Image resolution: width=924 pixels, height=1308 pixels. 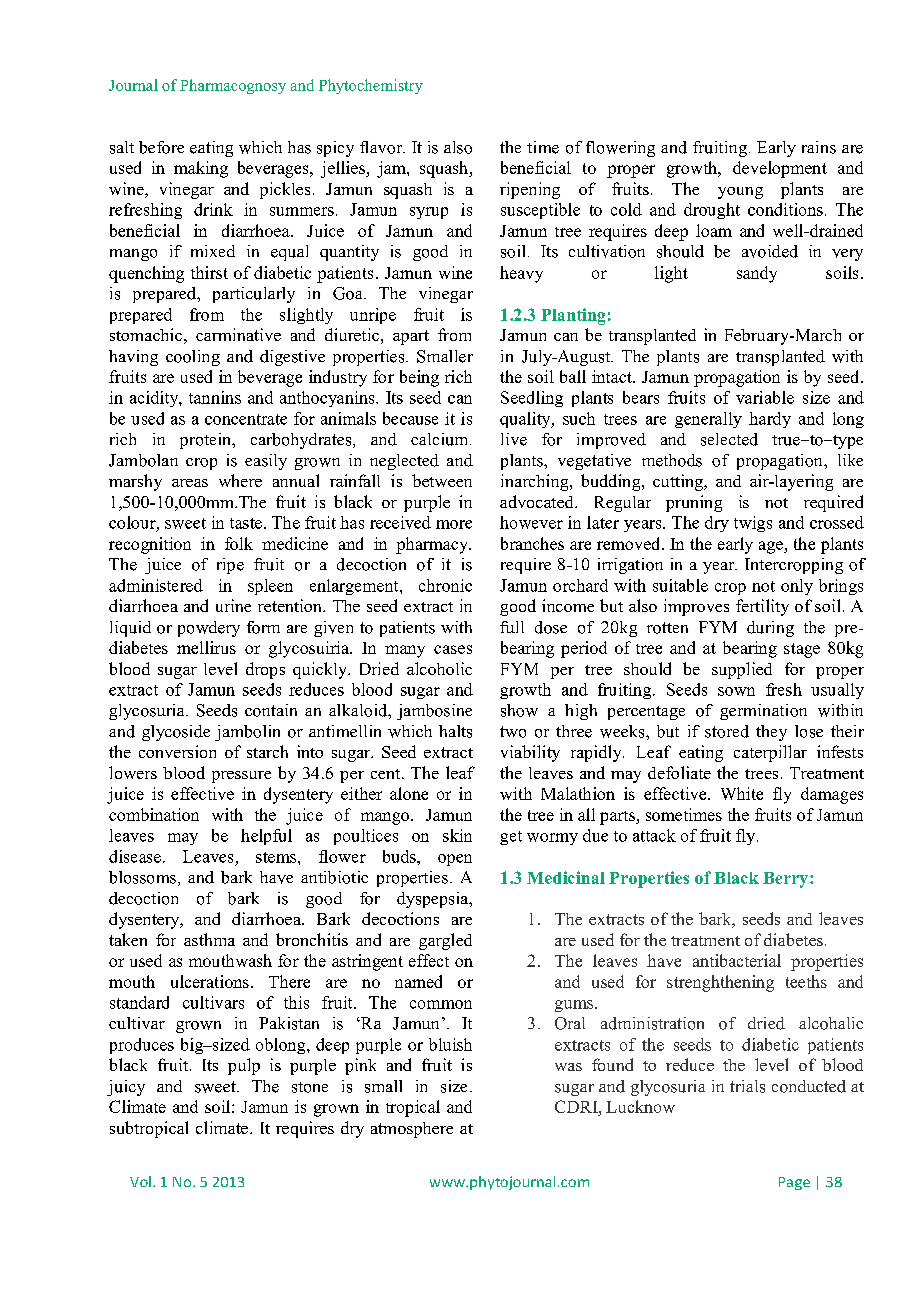 I want to click on Vol, so click(x=140, y=1181).
